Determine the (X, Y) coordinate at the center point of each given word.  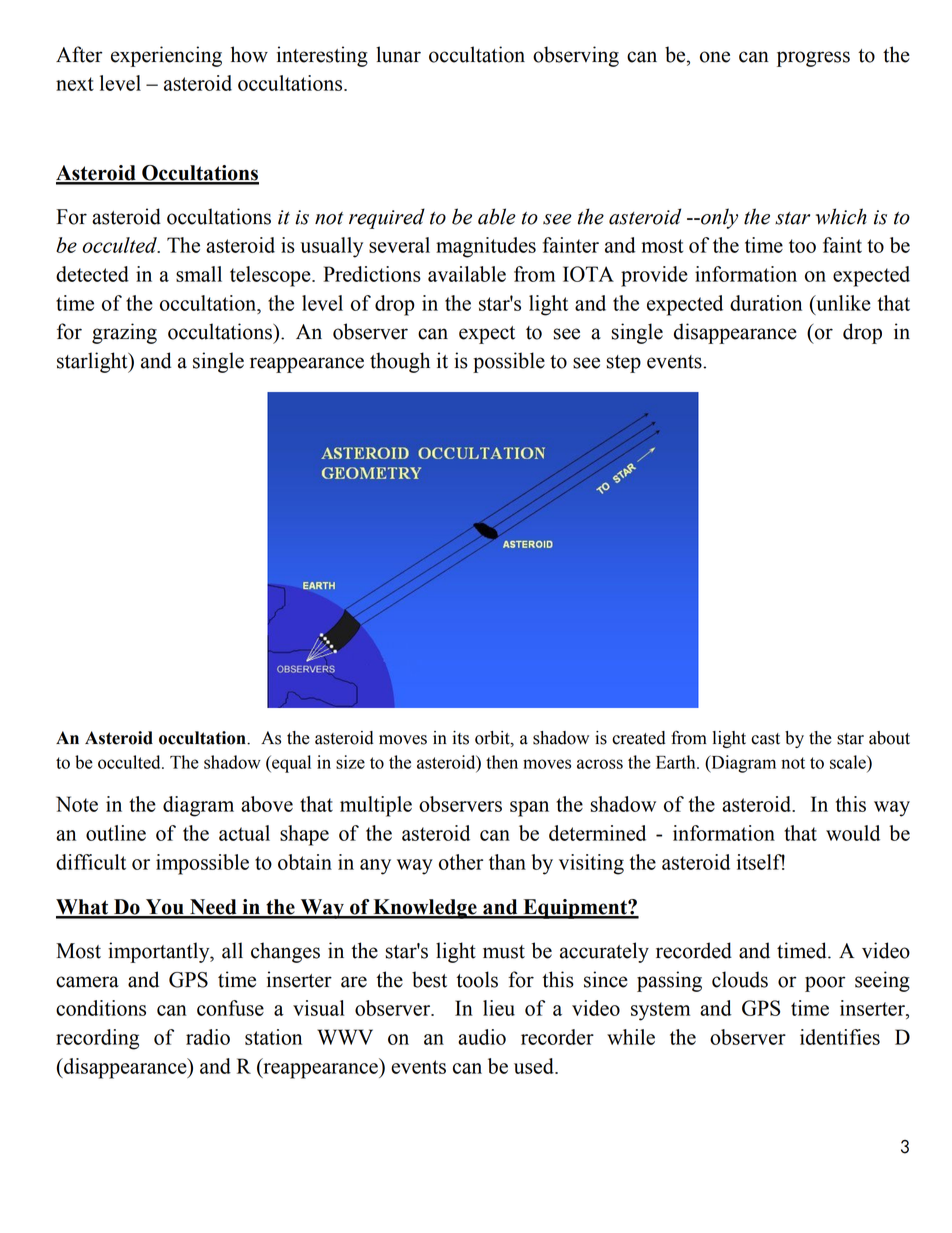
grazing (124, 333)
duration (766, 303)
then (502, 762)
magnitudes (486, 247)
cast (765, 739)
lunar (398, 54)
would (853, 833)
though (400, 362)
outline (116, 833)
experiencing (166, 56)
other (461, 862)
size (350, 762)
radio (208, 1037)
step (624, 364)
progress (813, 59)
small (199, 274)
